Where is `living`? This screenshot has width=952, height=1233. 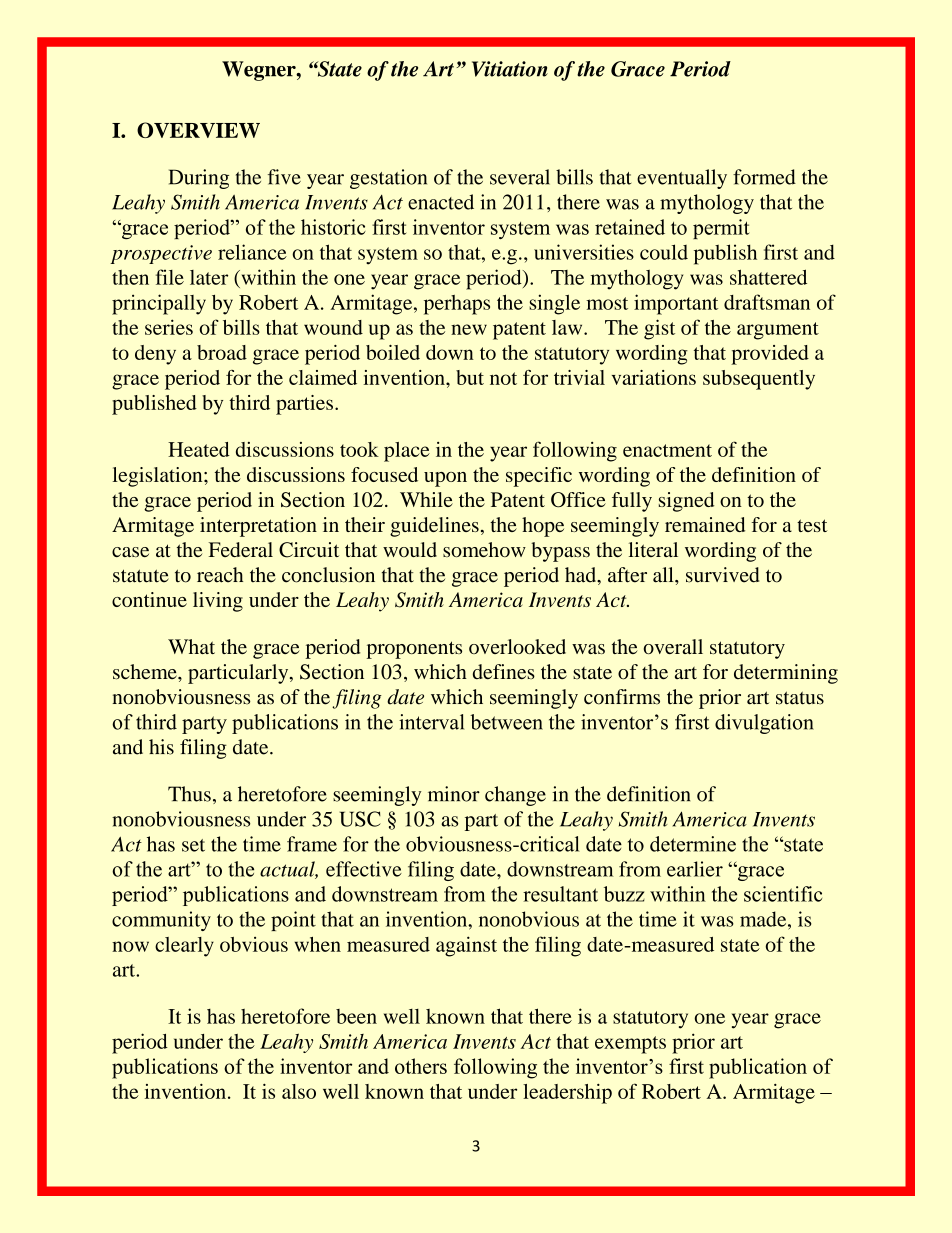 living is located at coordinates (218, 602).
